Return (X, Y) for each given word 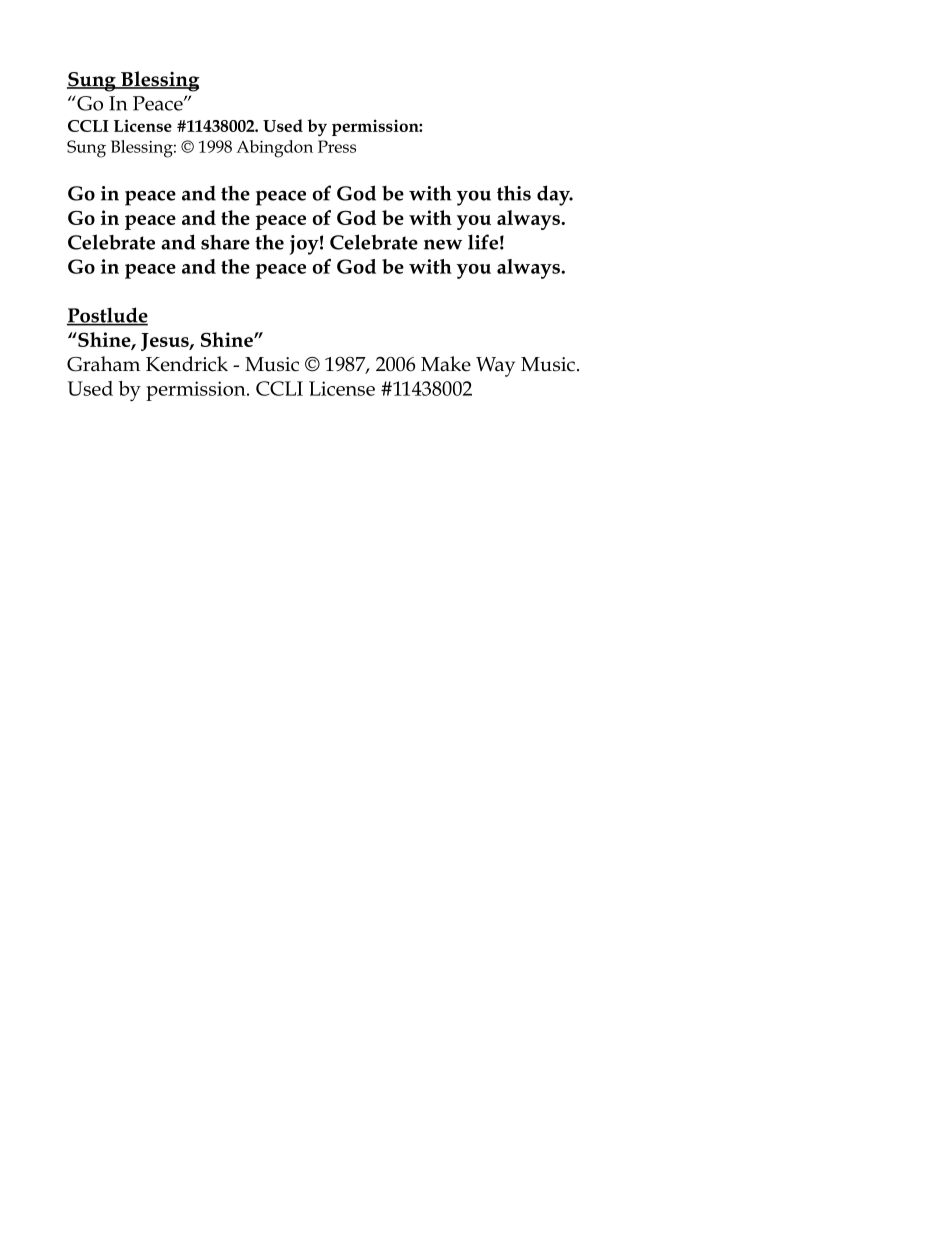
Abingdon (274, 149)
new (443, 244)
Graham (103, 364)
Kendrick (187, 364)
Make (446, 364)
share (225, 242)
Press (337, 146)
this (514, 193)
